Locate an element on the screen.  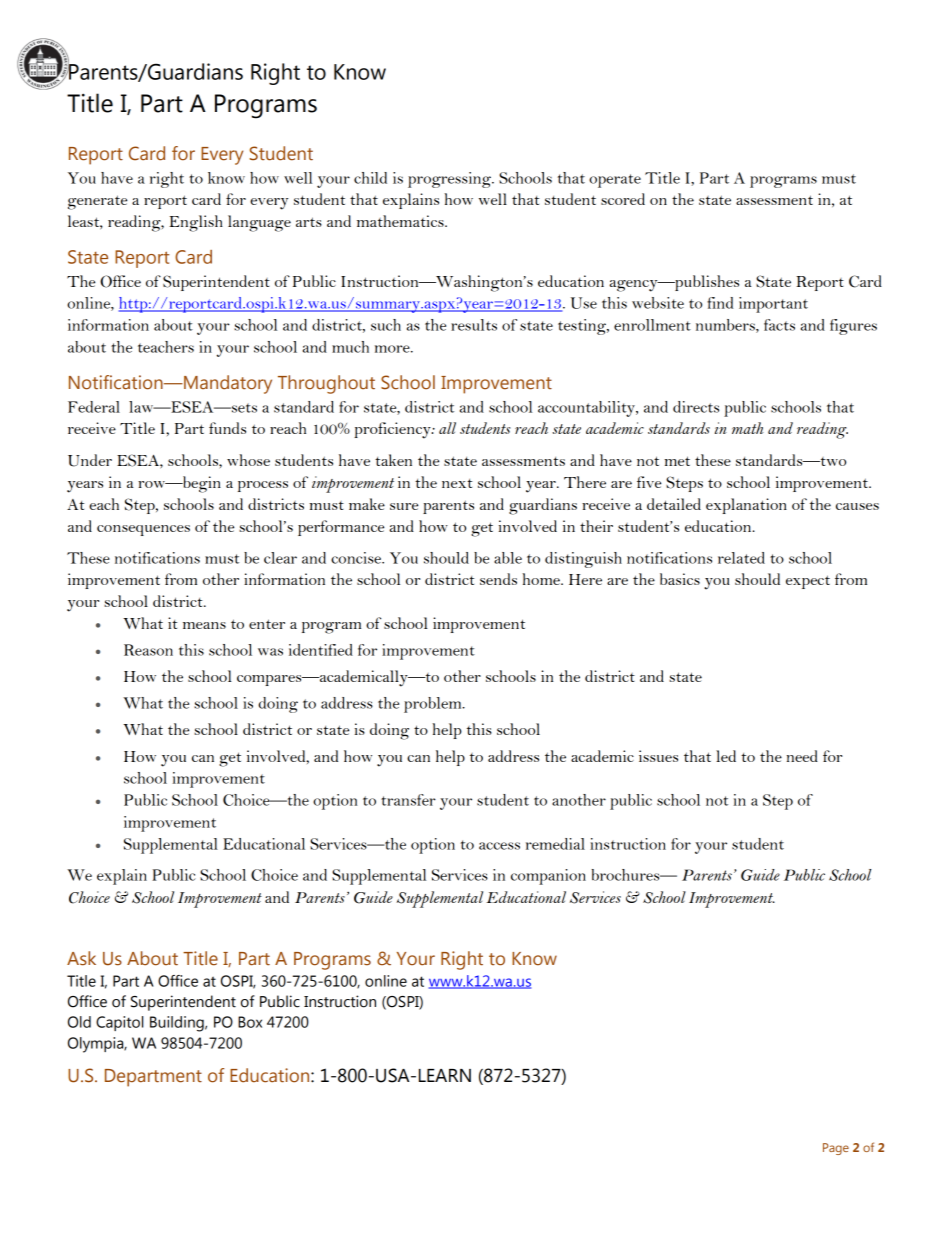
Box is located at coordinates (250, 1022).
